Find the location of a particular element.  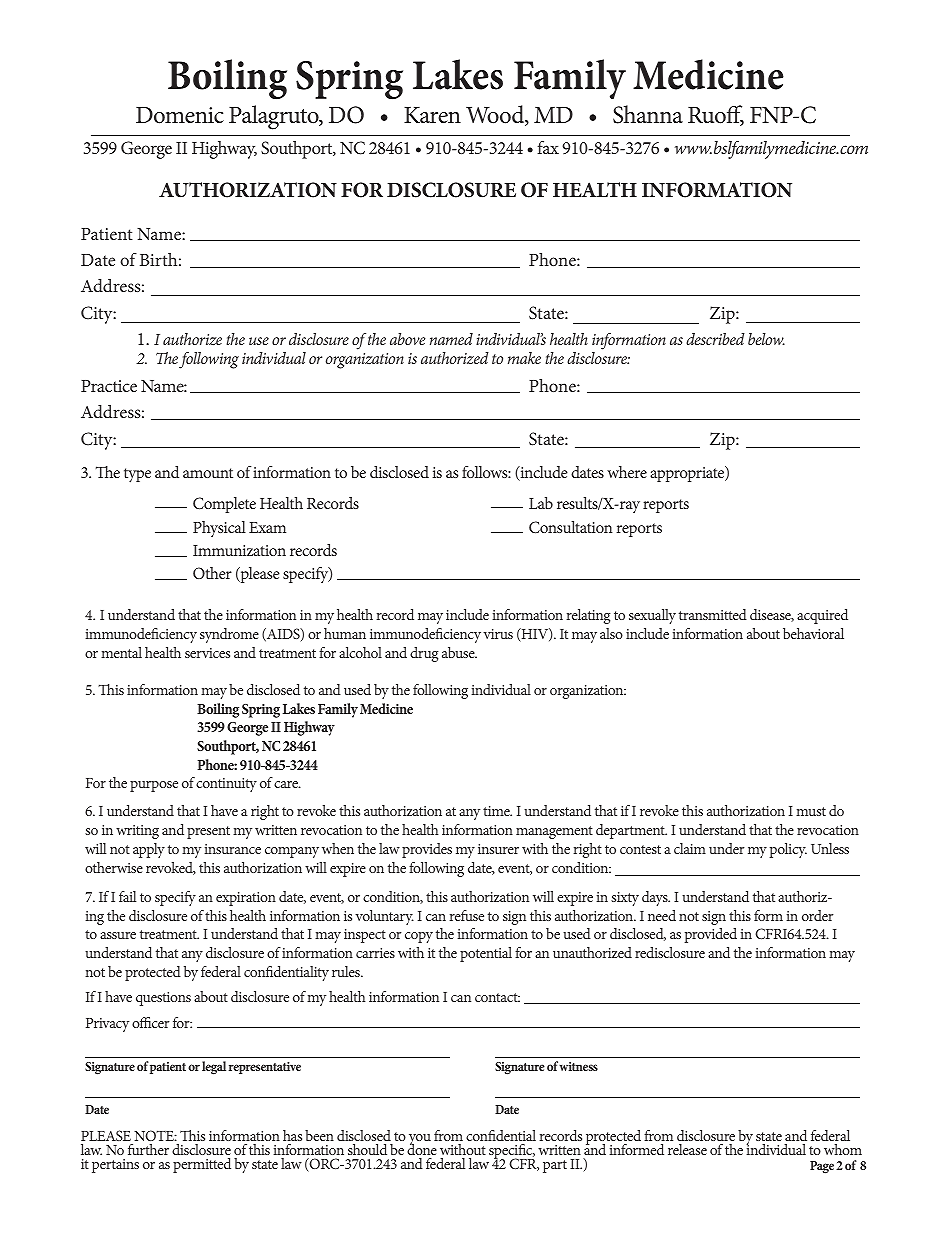

fax is located at coordinates (548, 147).
